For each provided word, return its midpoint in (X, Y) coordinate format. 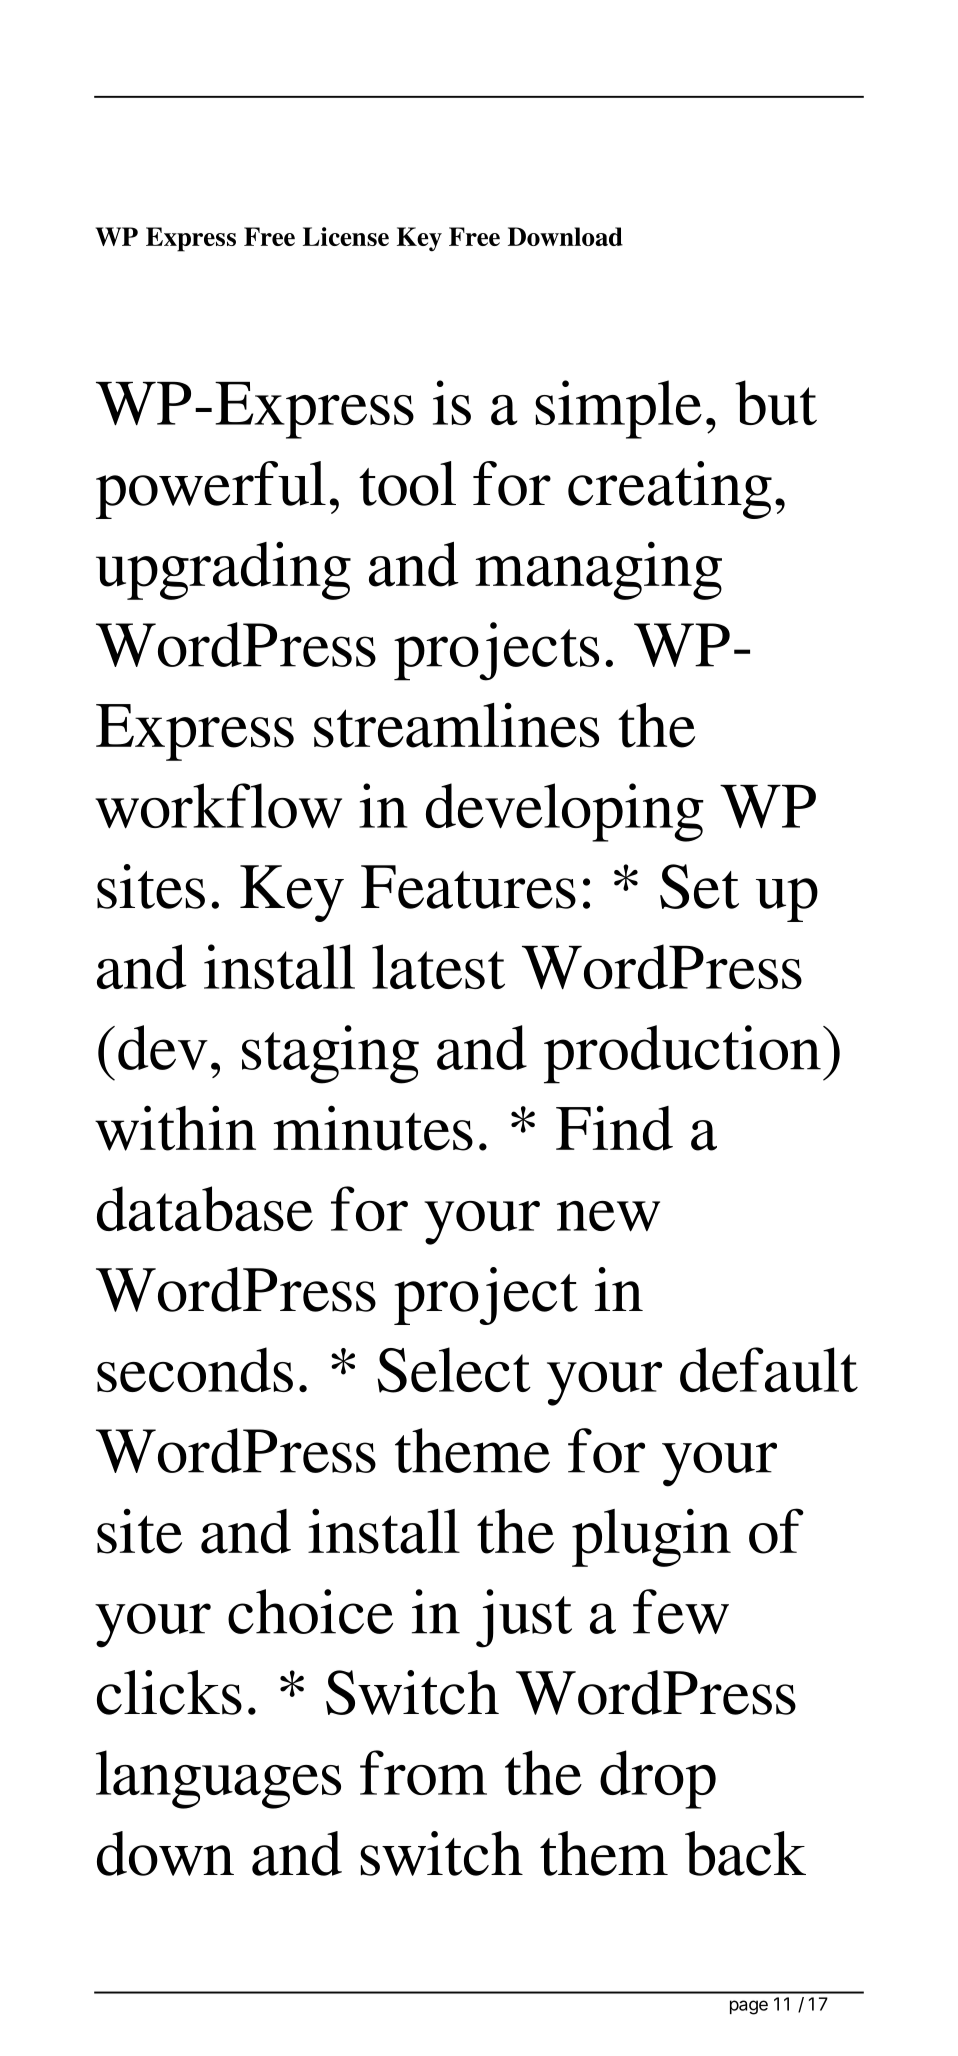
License (346, 236)
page (749, 2007)
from (423, 1772)
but (776, 402)
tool (407, 483)
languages (218, 1779)
